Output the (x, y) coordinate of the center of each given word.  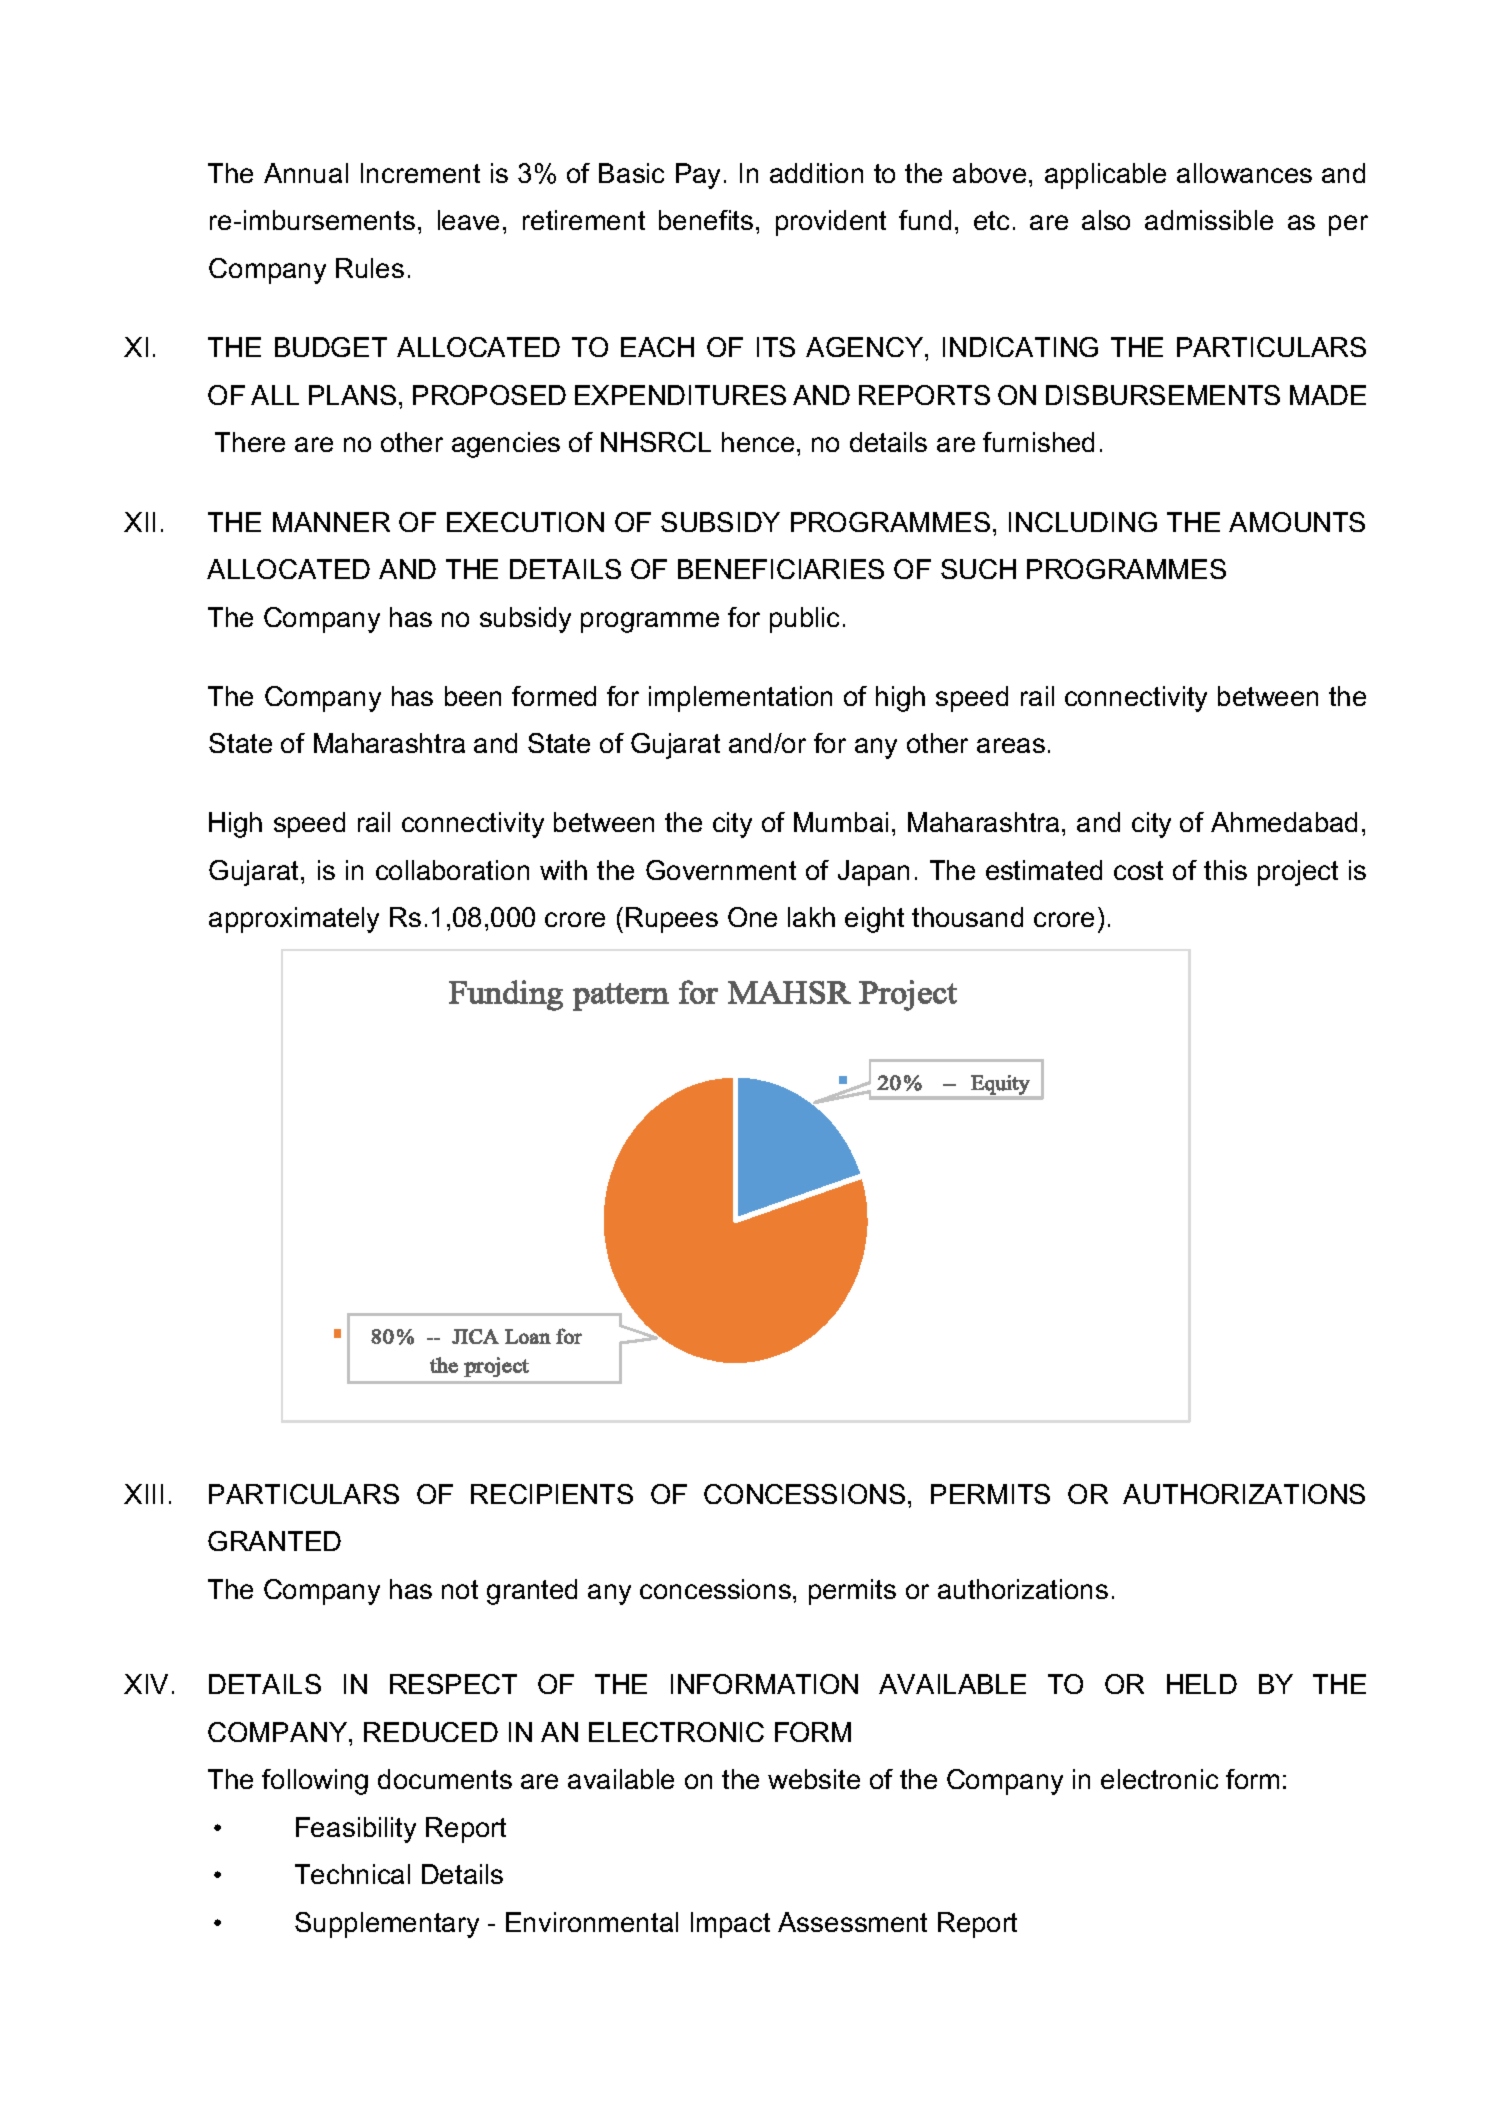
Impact (730, 1925)
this (1225, 870)
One (752, 917)
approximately (294, 920)
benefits (706, 220)
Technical (352, 1874)
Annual (306, 173)
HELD (1202, 1684)
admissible (1209, 220)
